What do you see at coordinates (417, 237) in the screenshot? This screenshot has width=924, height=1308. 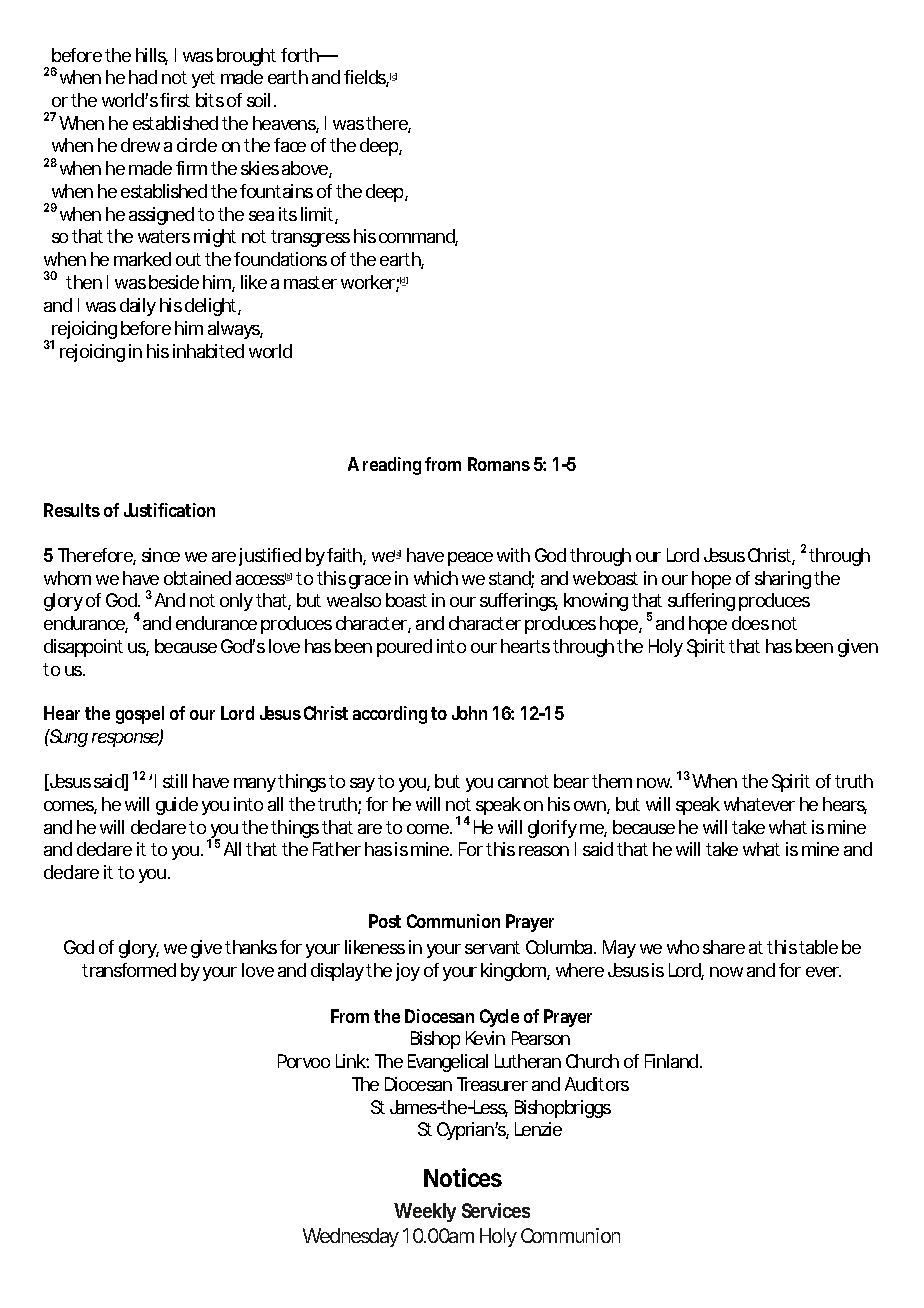 I see `command` at bounding box center [417, 237].
